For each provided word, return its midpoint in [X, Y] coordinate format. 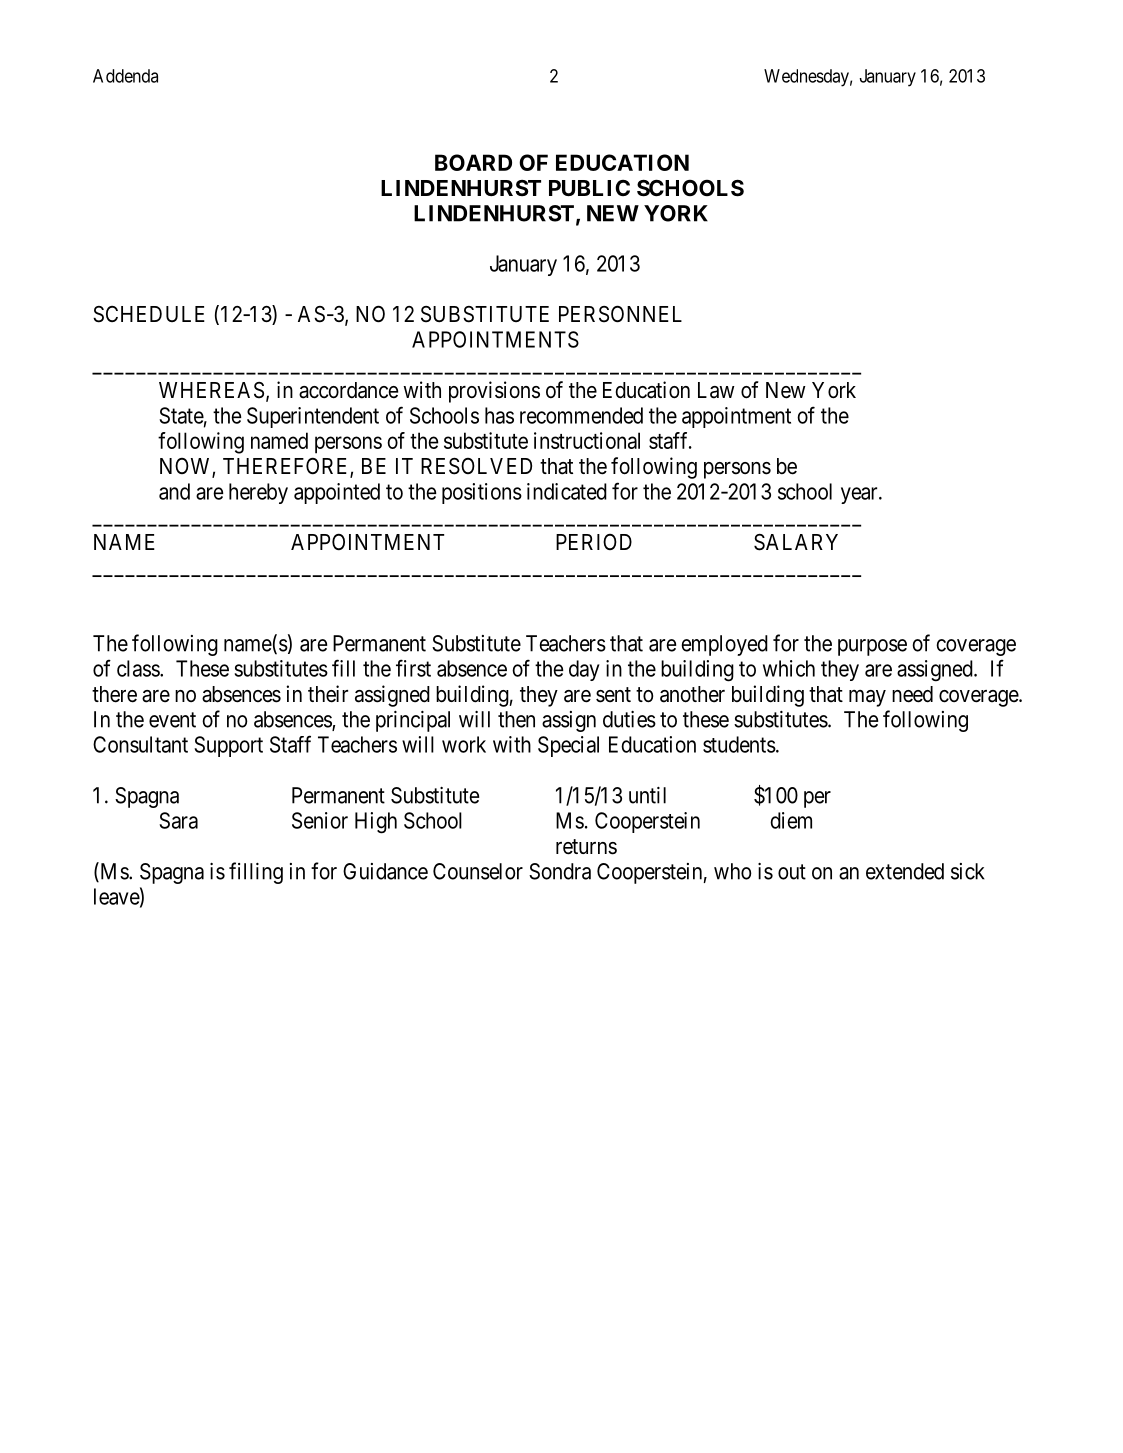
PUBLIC [589, 188]
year [860, 495]
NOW [186, 467]
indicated [567, 491]
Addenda [125, 76]
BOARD [473, 162]
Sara [178, 820]
